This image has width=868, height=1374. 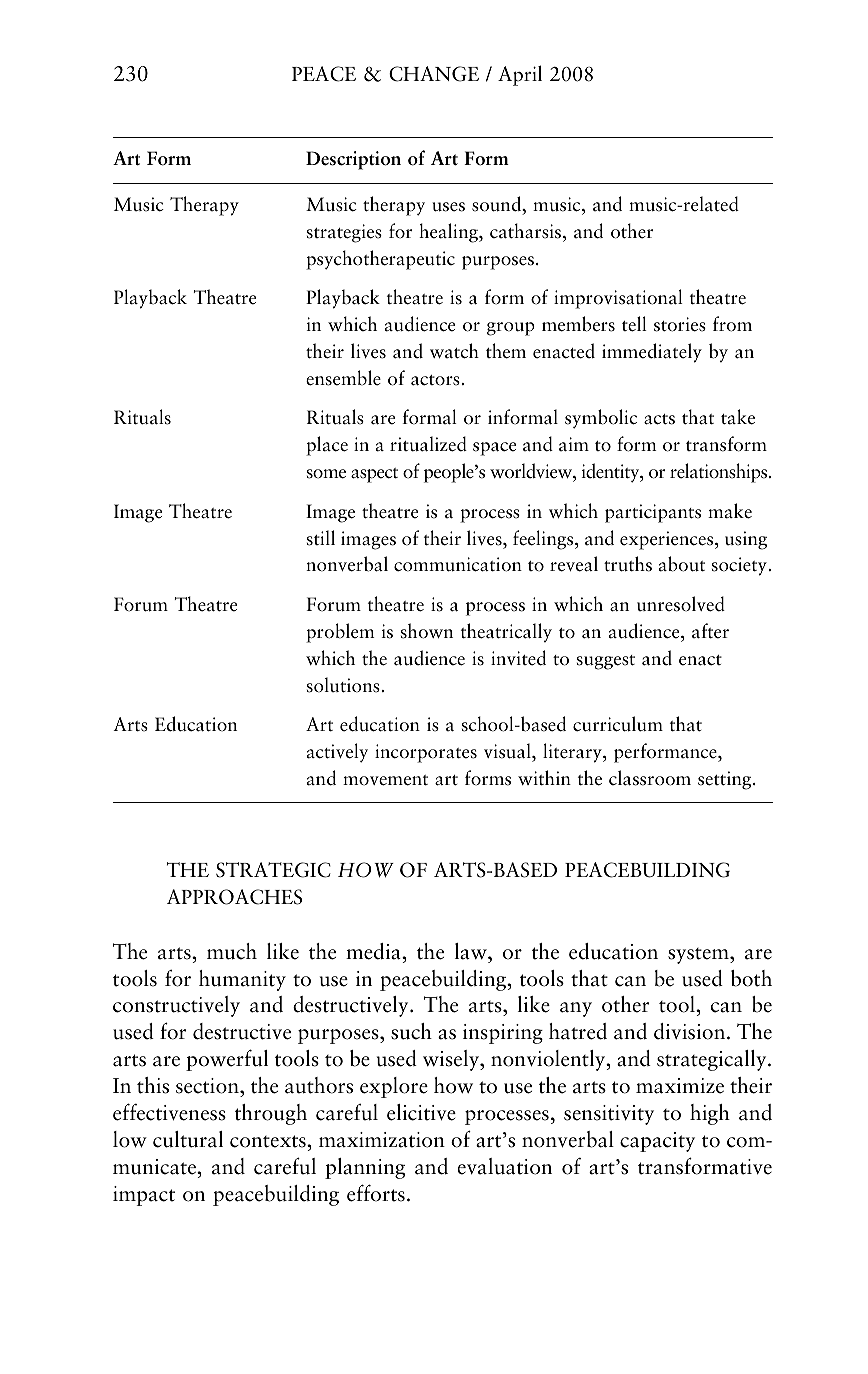 What do you see at coordinates (188, 1139) in the image?
I see `cultural` at bounding box center [188, 1139].
